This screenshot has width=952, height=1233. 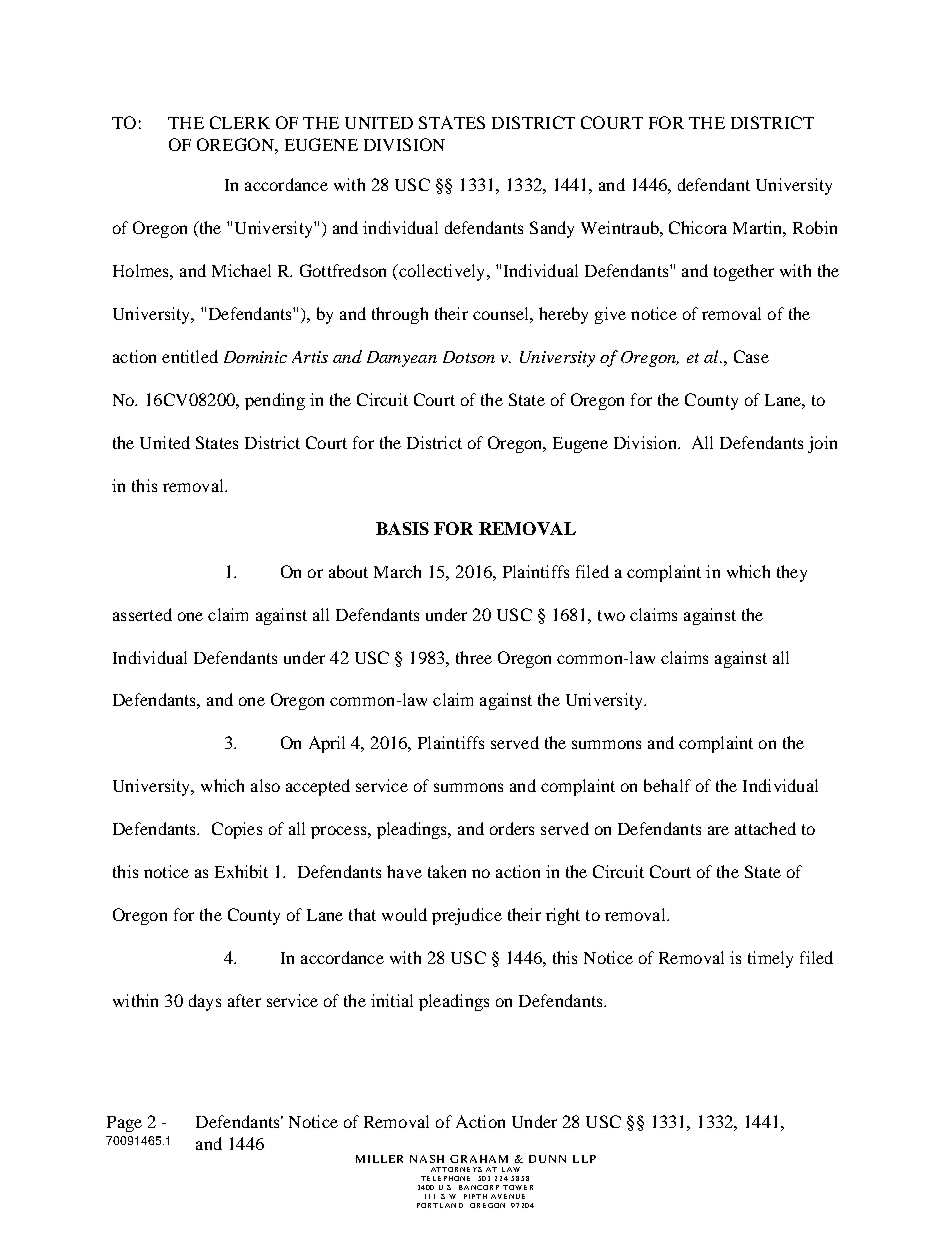 What do you see at coordinates (751, 356) in the screenshot?
I see `Case` at bounding box center [751, 356].
